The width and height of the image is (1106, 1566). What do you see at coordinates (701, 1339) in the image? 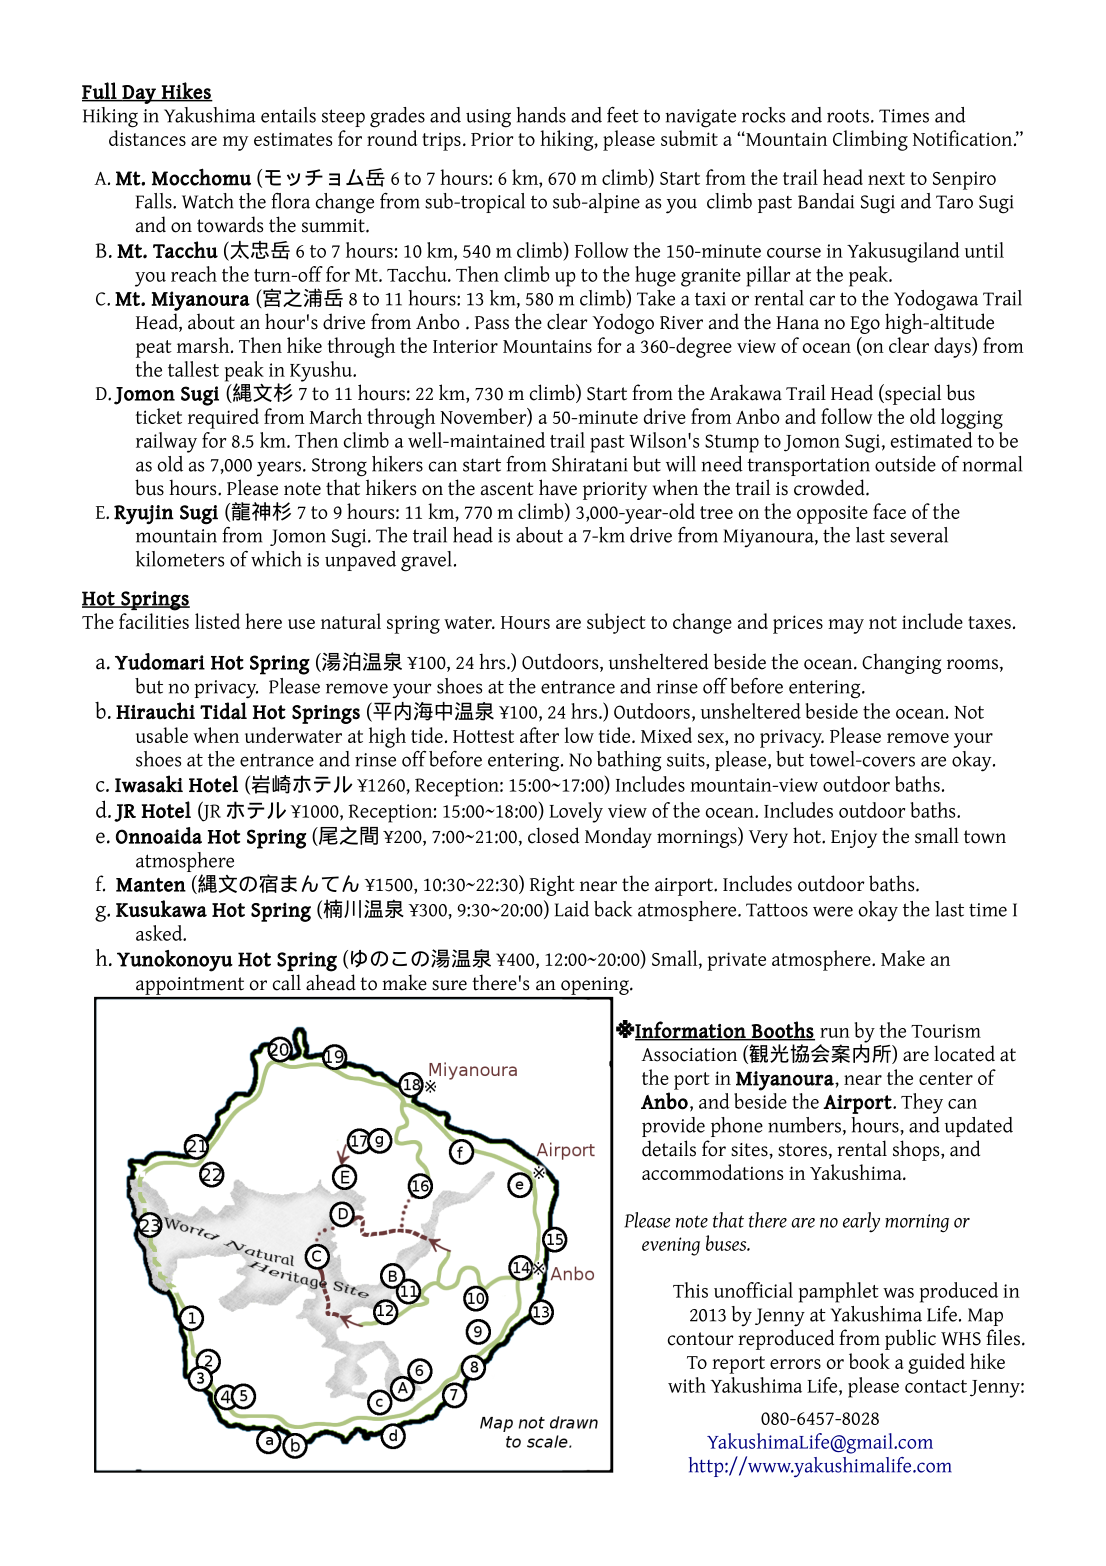
I see `contour` at bounding box center [701, 1339].
